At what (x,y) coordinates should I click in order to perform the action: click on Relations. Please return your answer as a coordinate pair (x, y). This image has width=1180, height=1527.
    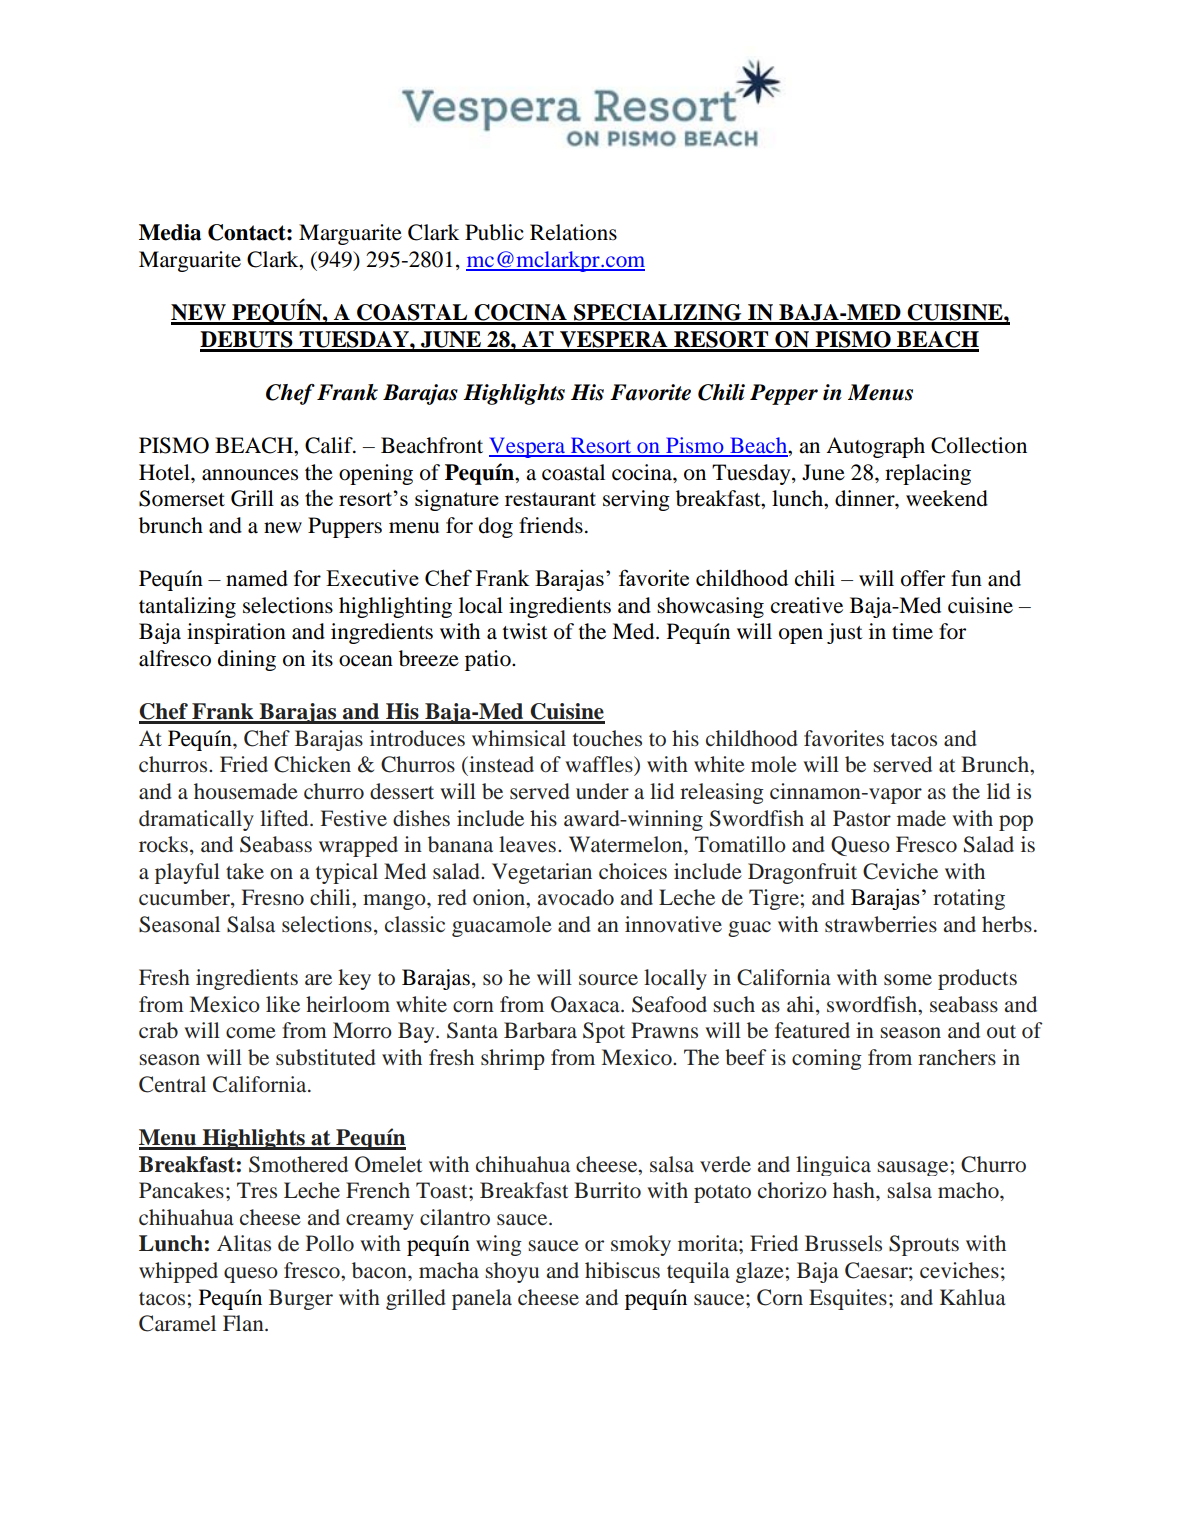
    Looking at the image, I should click on (573, 232).
